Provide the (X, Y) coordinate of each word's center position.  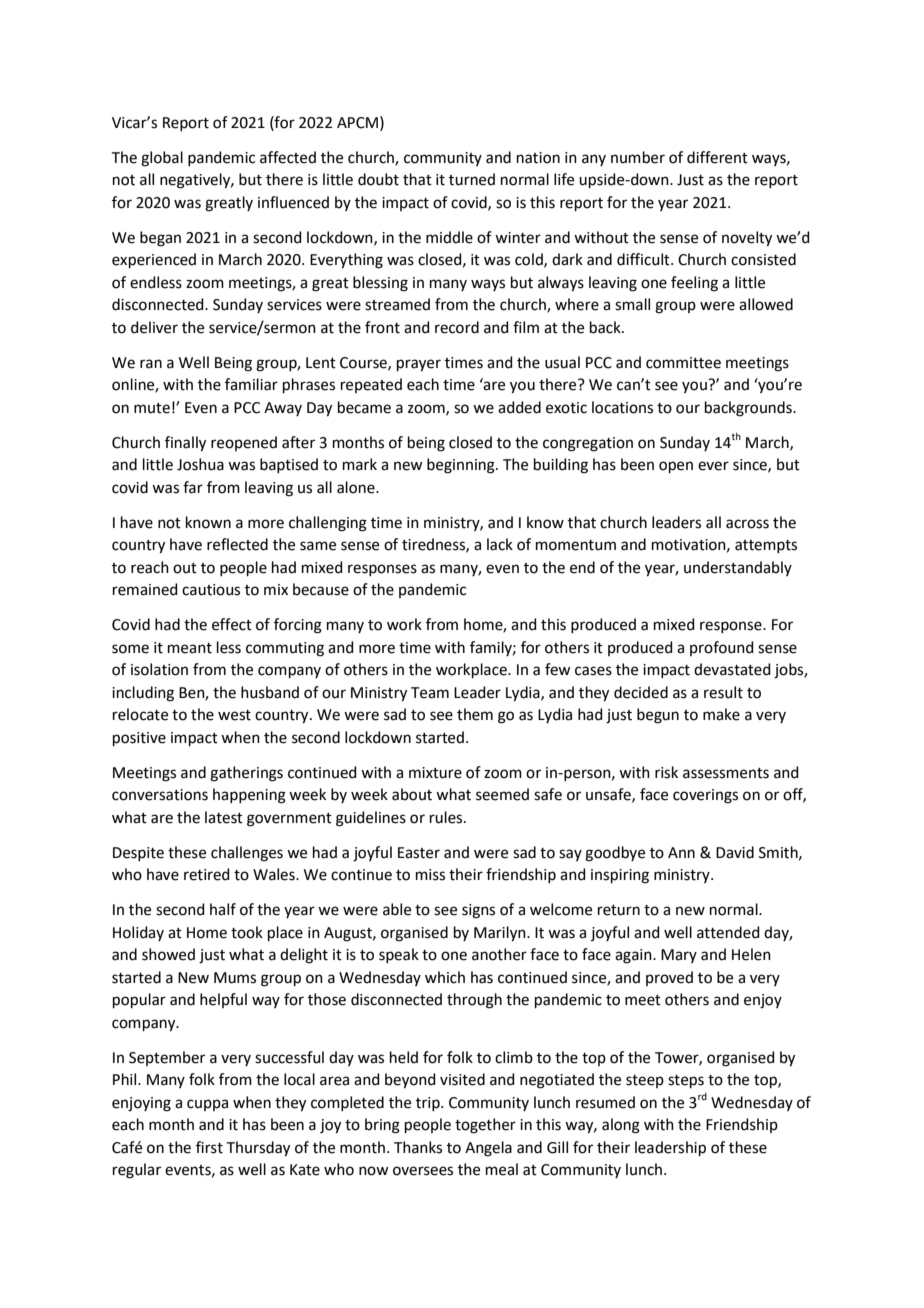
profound (722, 648)
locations (622, 407)
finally (185, 444)
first (209, 1147)
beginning (462, 466)
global (162, 159)
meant (190, 648)
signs (478, 911)
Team (430, 693)
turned (472, 179)
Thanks (418, 1147)
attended (728, 932)
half (223, 909)
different (717, 157)
